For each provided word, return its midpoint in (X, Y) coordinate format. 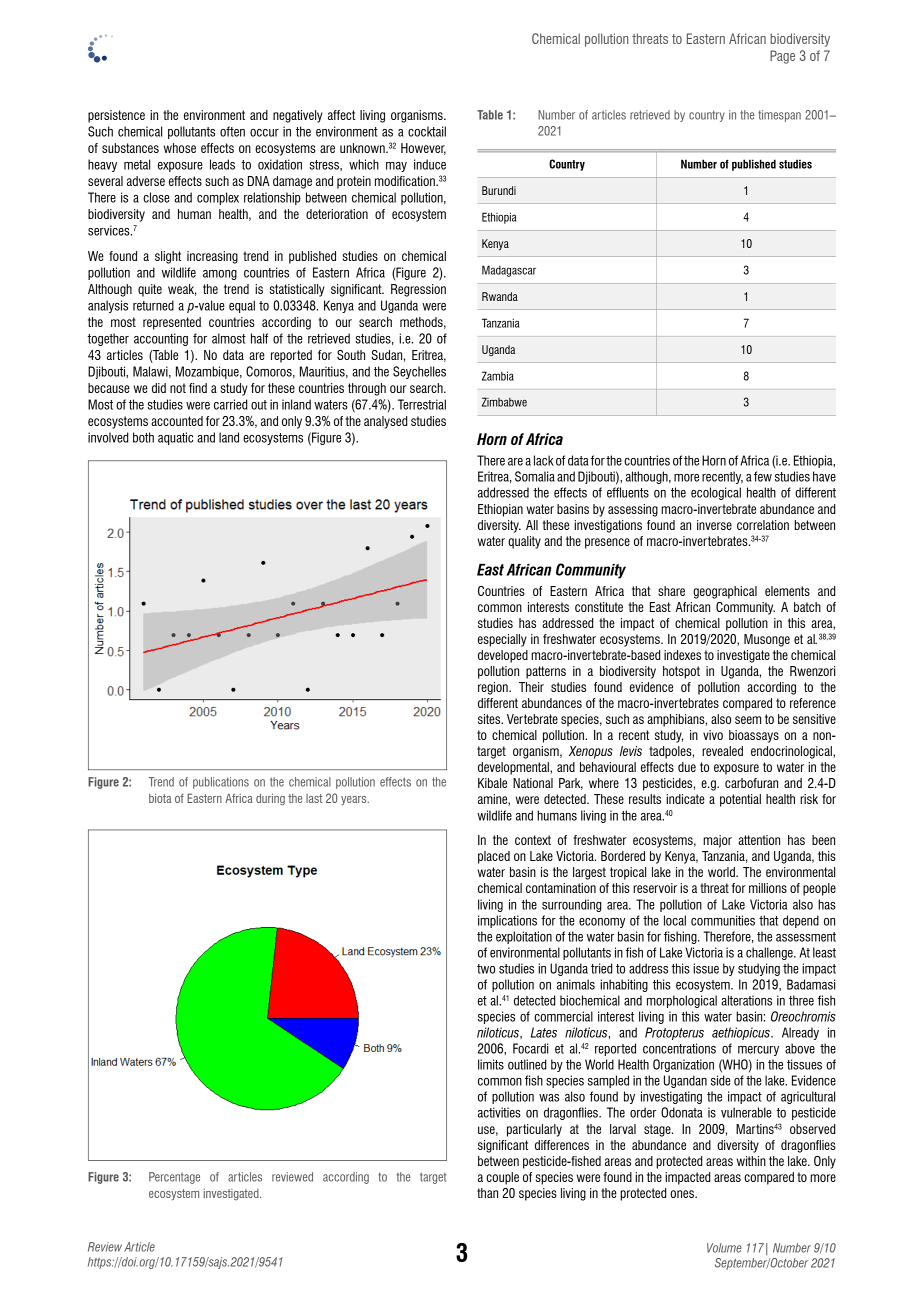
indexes (682, 655)
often (232, 131)
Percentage (174, 1178)
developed (503, 656)
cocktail (427, 131)
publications (221, 783)
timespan (779, 116)
